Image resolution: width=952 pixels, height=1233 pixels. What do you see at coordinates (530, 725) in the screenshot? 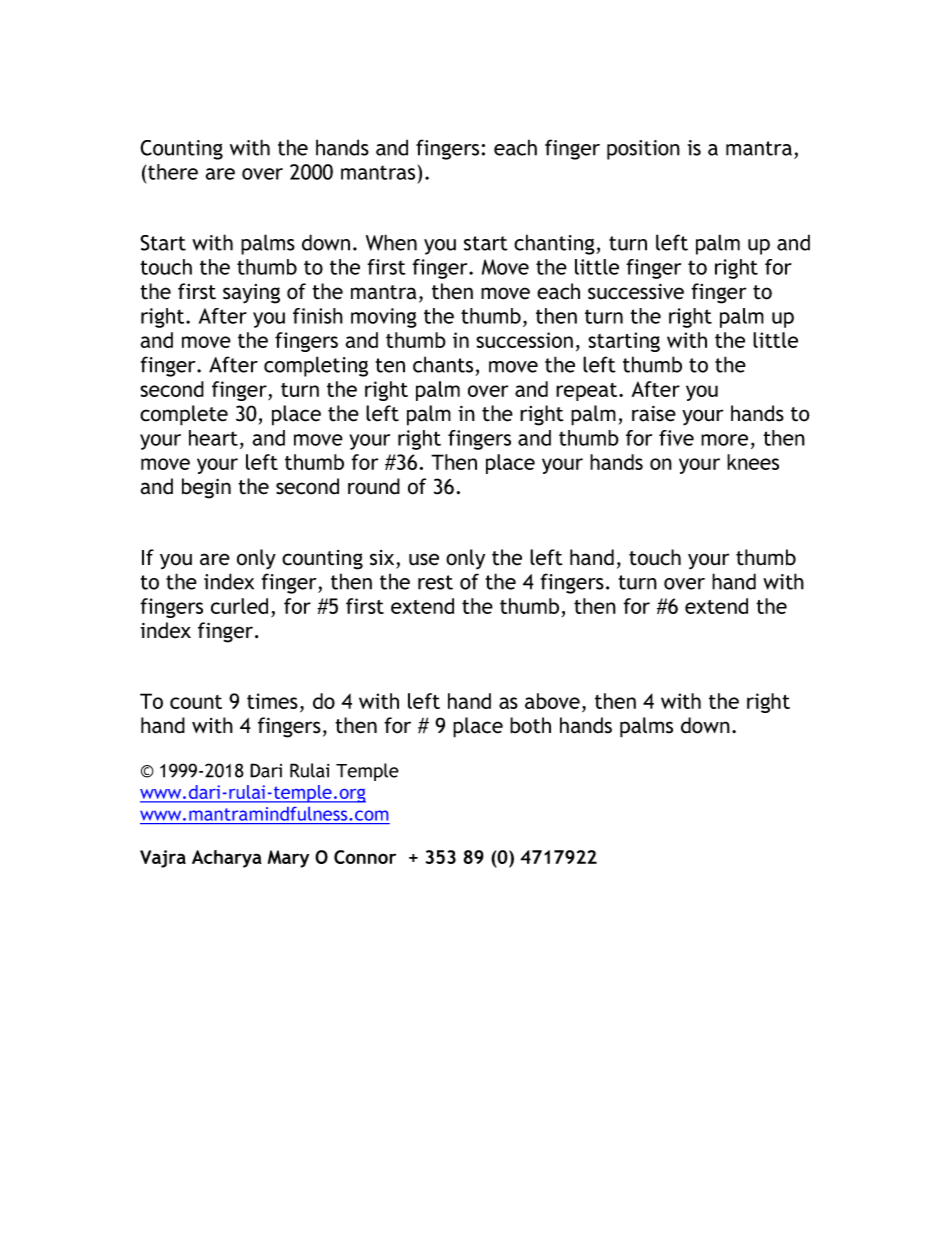
I see `both` at bounding box center [530, 725].
